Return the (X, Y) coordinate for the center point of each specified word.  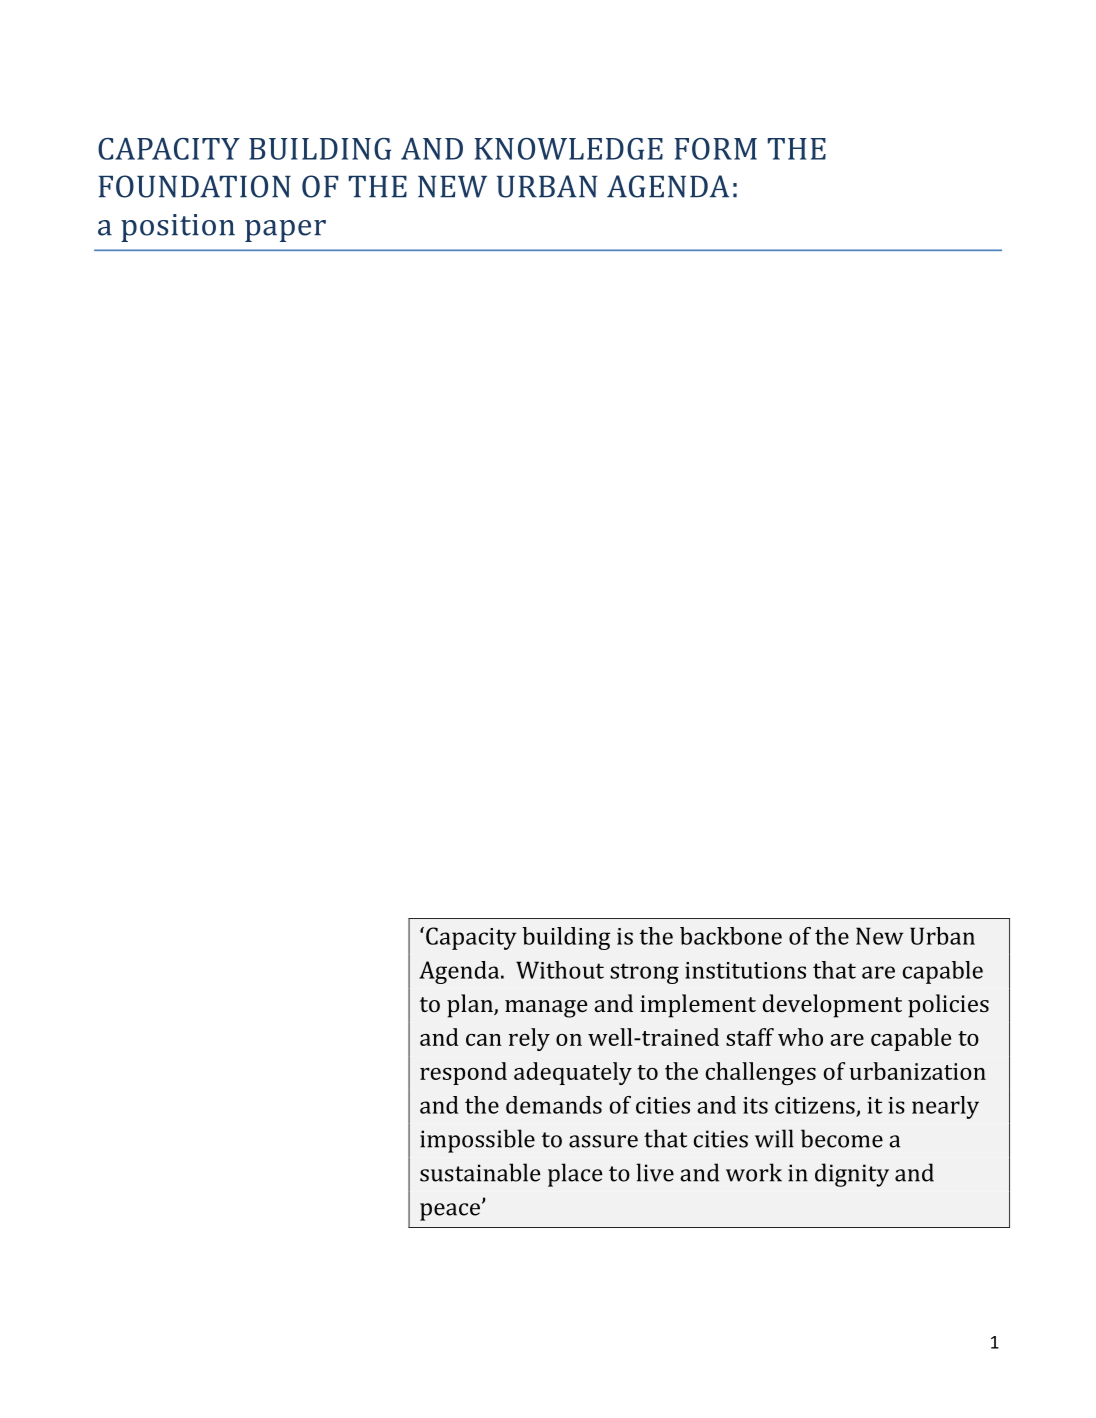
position (178, 228)
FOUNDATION (195, 186)
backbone (731, 936)
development (832, 1006)
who (800, 1037)
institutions (745, 970)
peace (450, 1212)
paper (285, 231)
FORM (715, 149)
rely (529, 1039)
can (484, 1040)
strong (644, 973)
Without (560, 970)
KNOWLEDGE (568, 149)
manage (546, 1009)
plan (471, 1006)
